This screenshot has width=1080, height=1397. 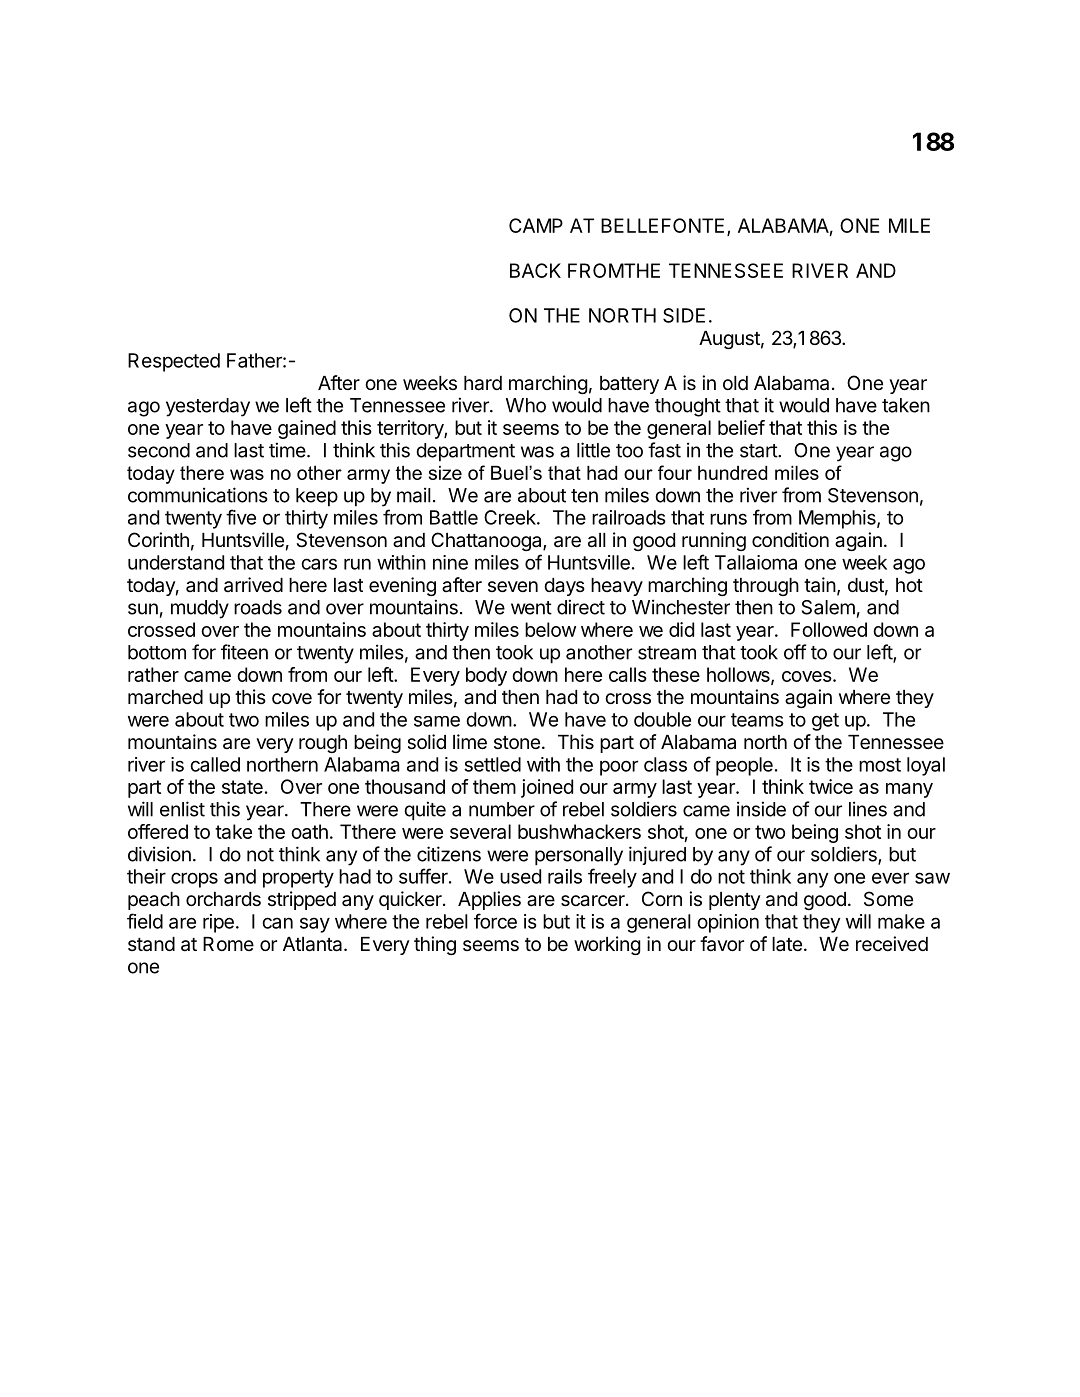 I want to click on ripe, so click(x=218, y=923).
